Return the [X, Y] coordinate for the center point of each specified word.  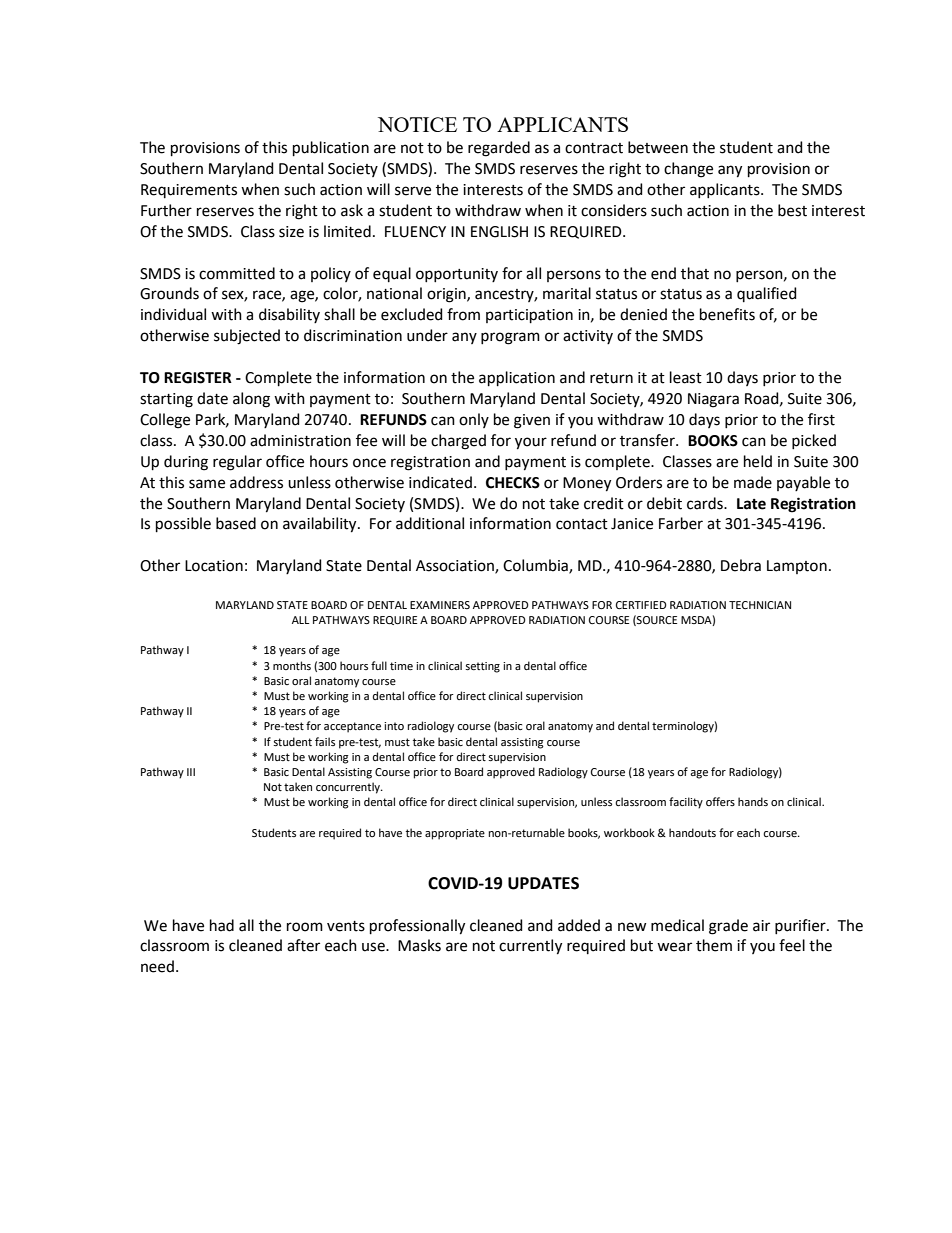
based [236, 523]
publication [331, 148]
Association [456, 567]
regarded [499, 149]
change [688, 170]
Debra [741, 565]
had [222, 925]
